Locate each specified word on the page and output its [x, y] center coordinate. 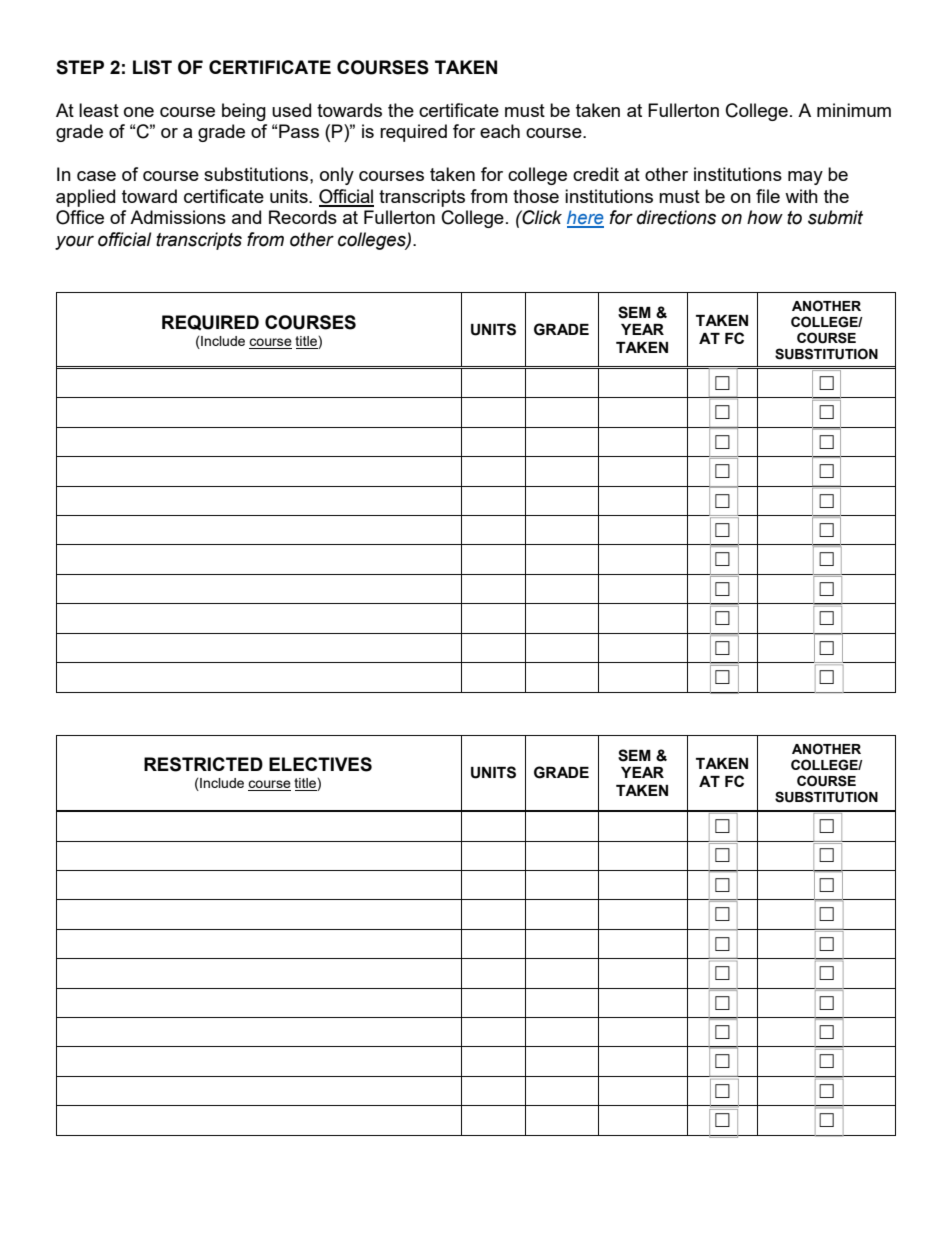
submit [835, 217]
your [74, 242]
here [585, 218]
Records [303, 217]
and [246, 217]
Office [80, 217]
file [768, 196]
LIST [152, 67]
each [500, 131]
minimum [854, 110]
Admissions [178, 217]
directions [676, 217]
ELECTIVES [320, 764]
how [765, 217]
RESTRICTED [203, 764]
